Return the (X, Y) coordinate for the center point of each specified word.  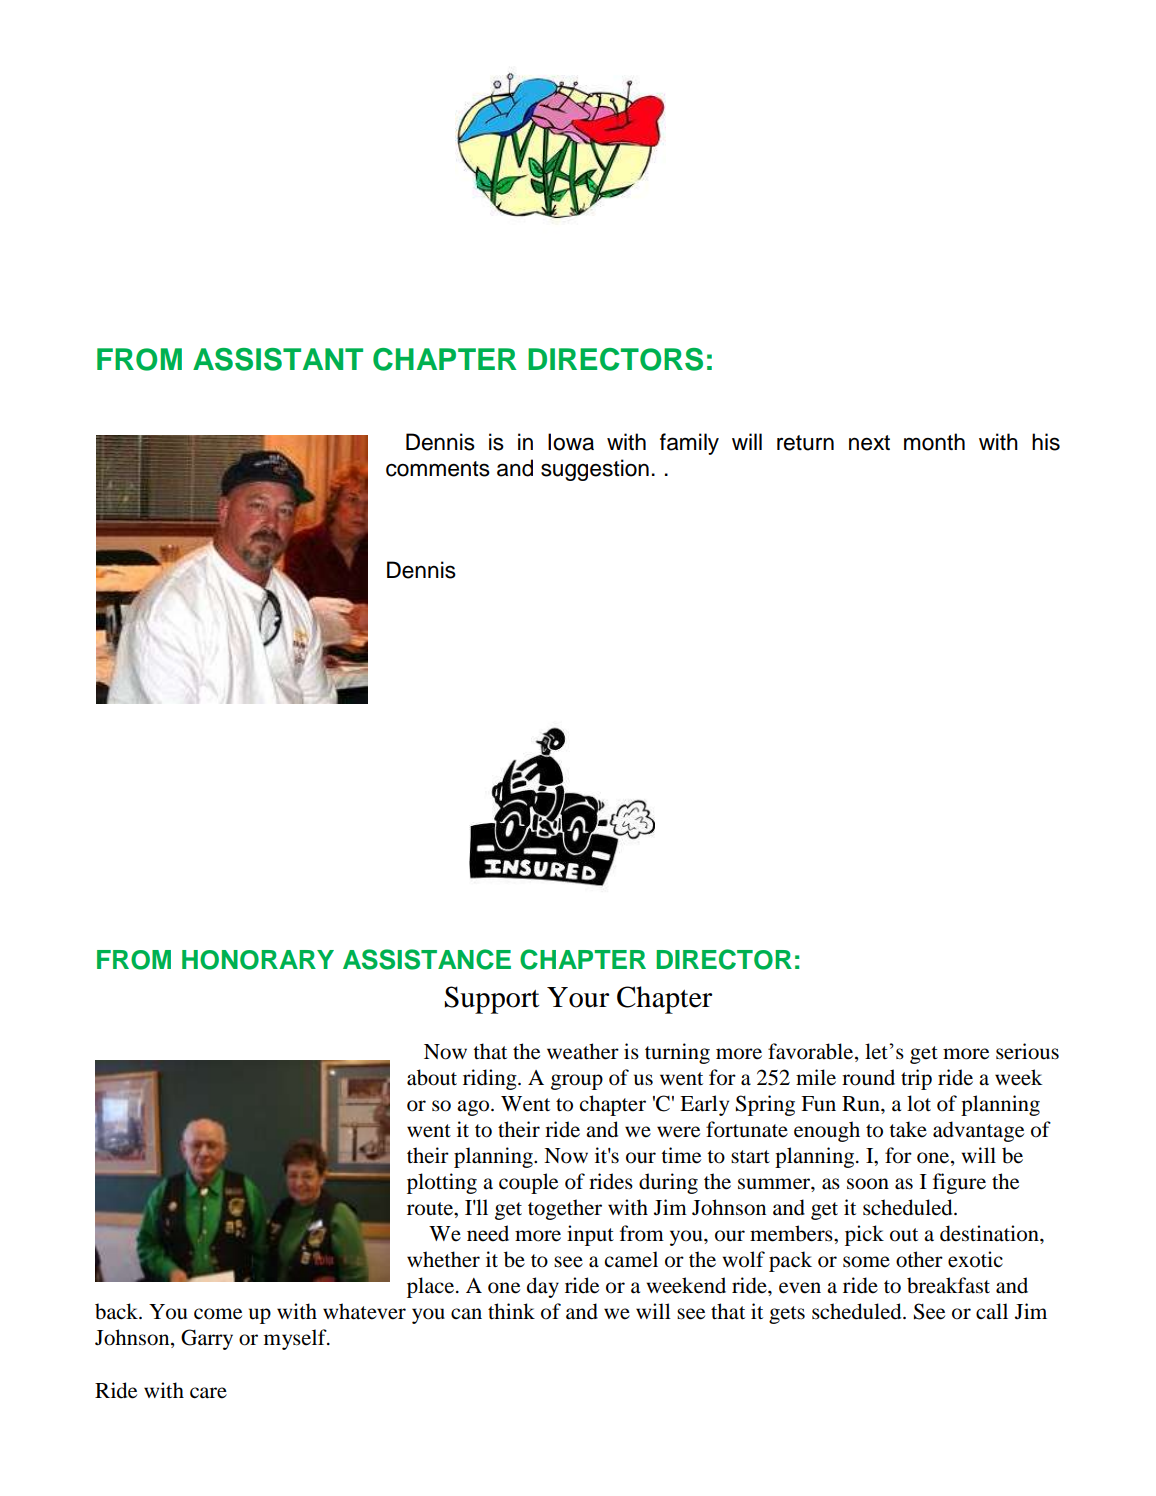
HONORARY (258, 960)
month (934, 442)
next (869, 443)
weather (583, 1051)
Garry (207, 1339)
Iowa (571, 442)
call (992, 1311)
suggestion (595, 470)
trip (916, 1079)
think (511, 1311)
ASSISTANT (278, 359)
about (432, 1077)
